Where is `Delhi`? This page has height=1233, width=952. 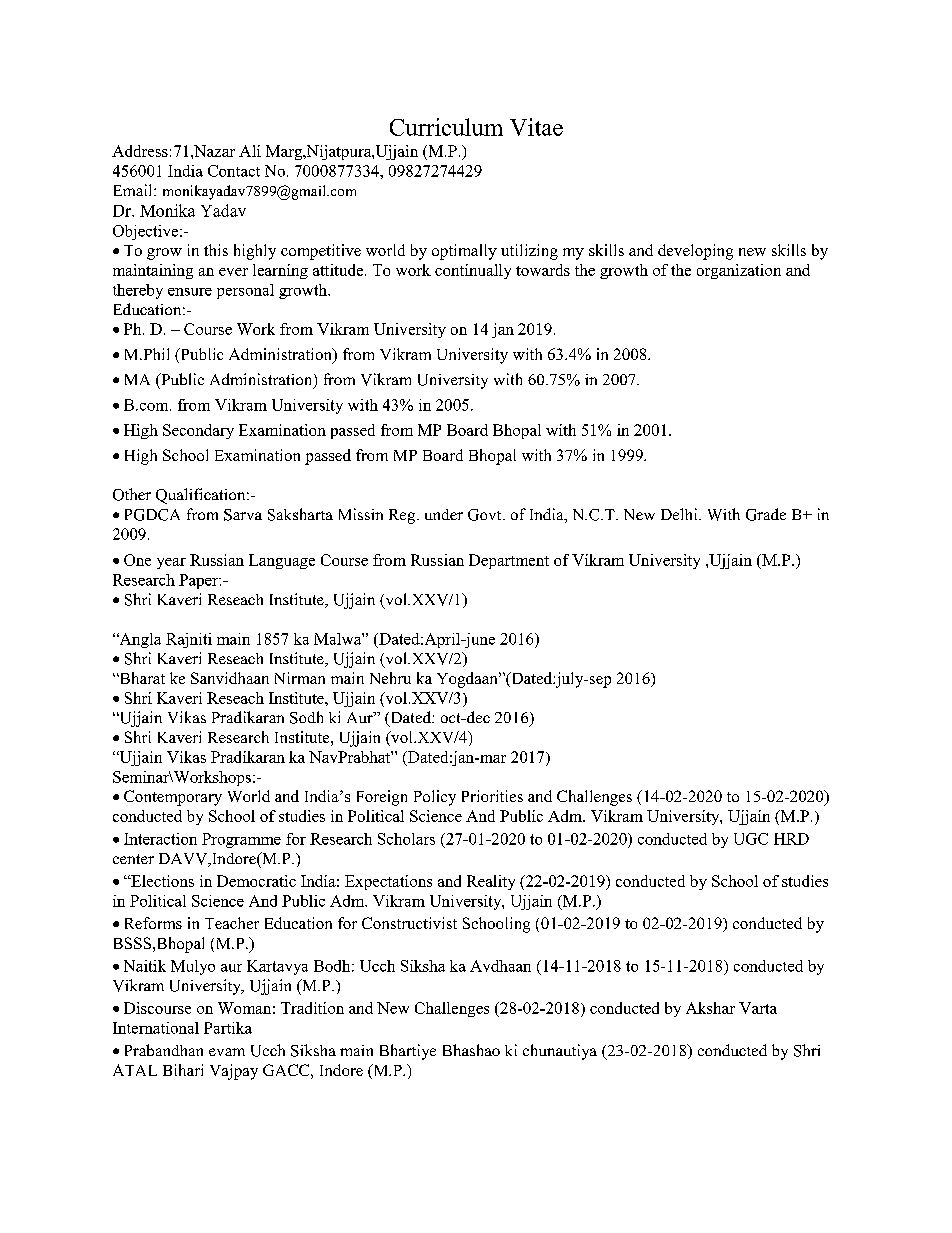
Delhi is located at coordinates (680, 514).
